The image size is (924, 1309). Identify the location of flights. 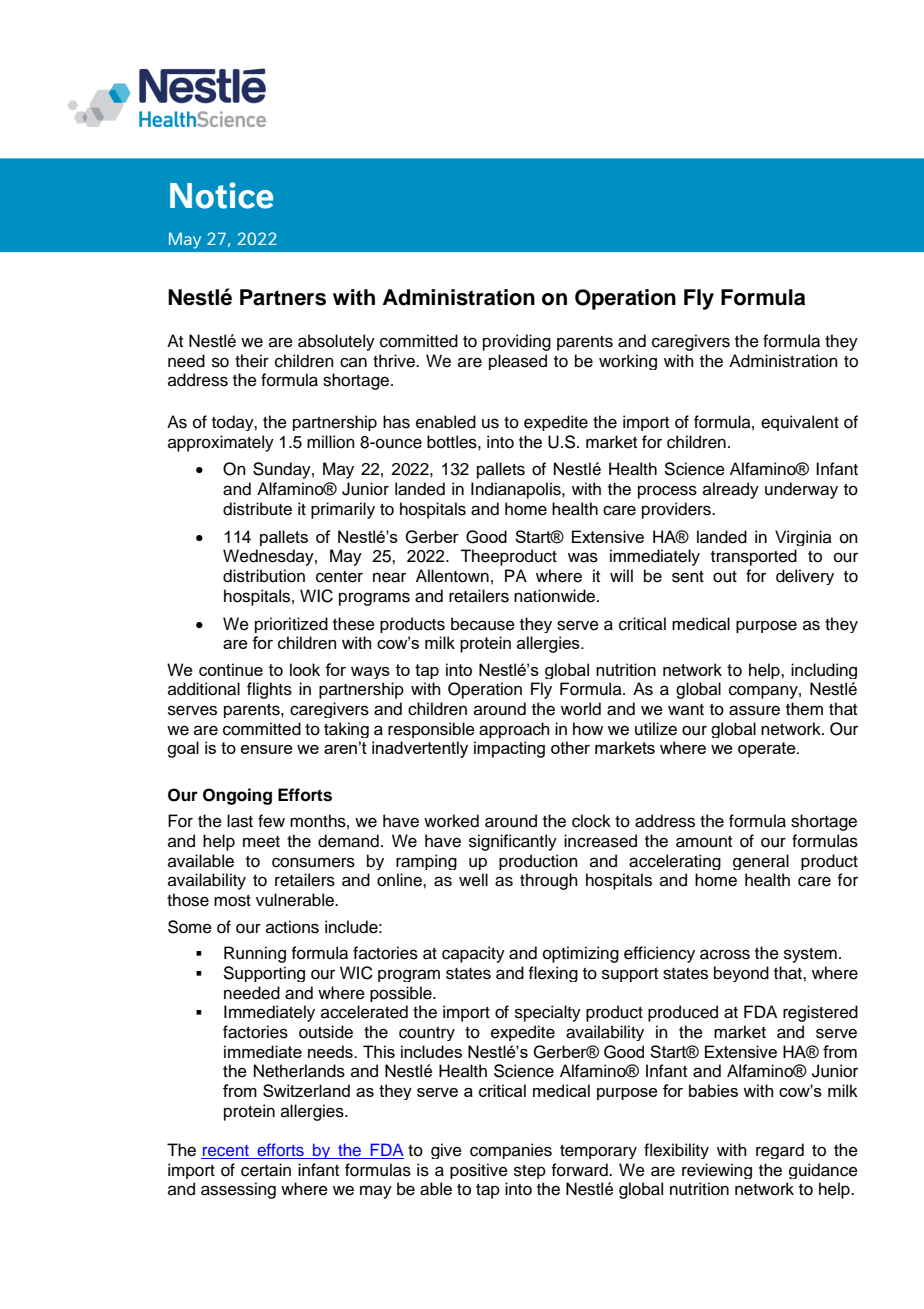
(269, 690).
